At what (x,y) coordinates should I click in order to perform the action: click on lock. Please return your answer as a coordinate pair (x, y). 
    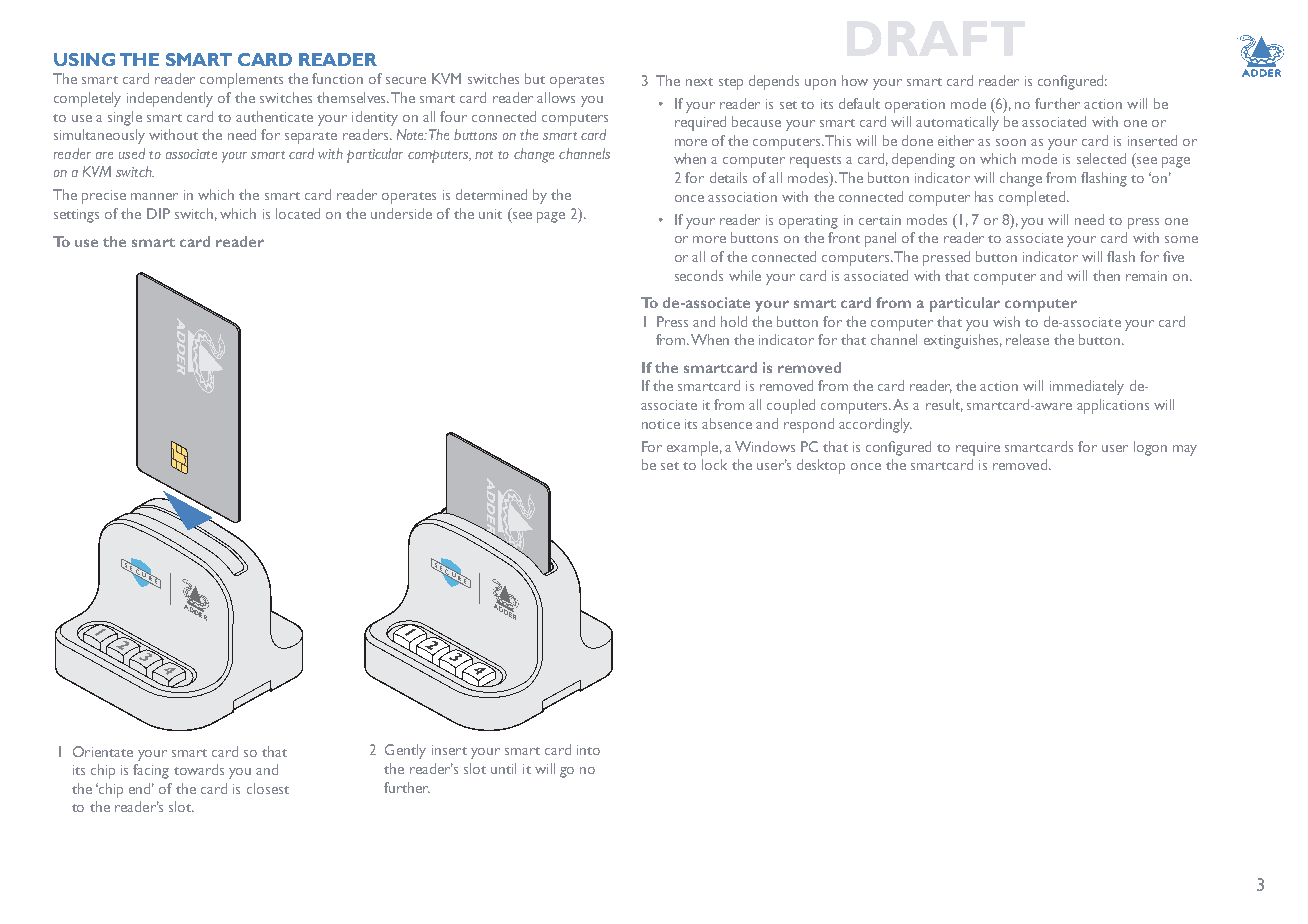
    Looking at the image, I should click on (714, 464).
